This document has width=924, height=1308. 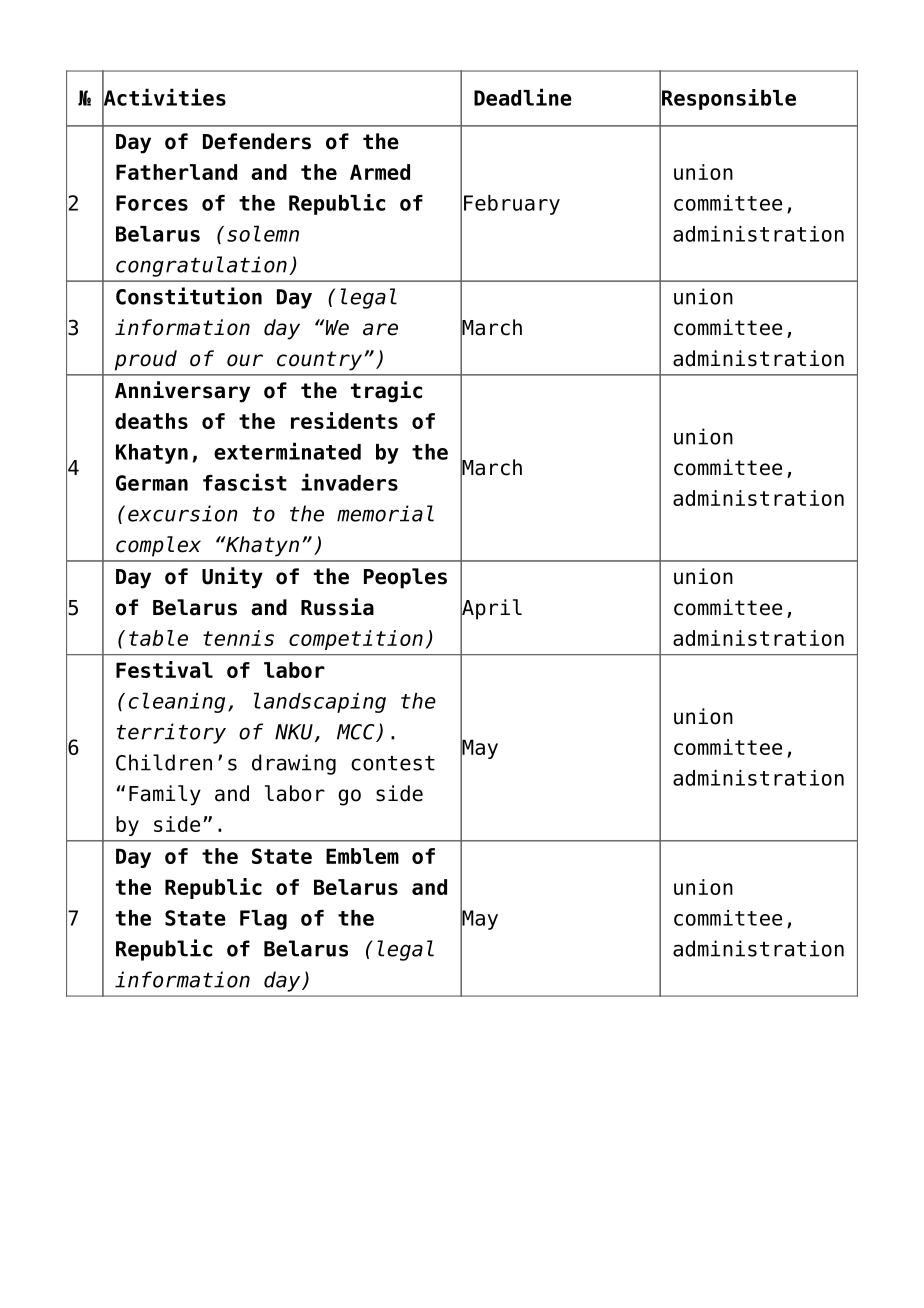 I want to click on memorial, so click(x=385, y=513).
